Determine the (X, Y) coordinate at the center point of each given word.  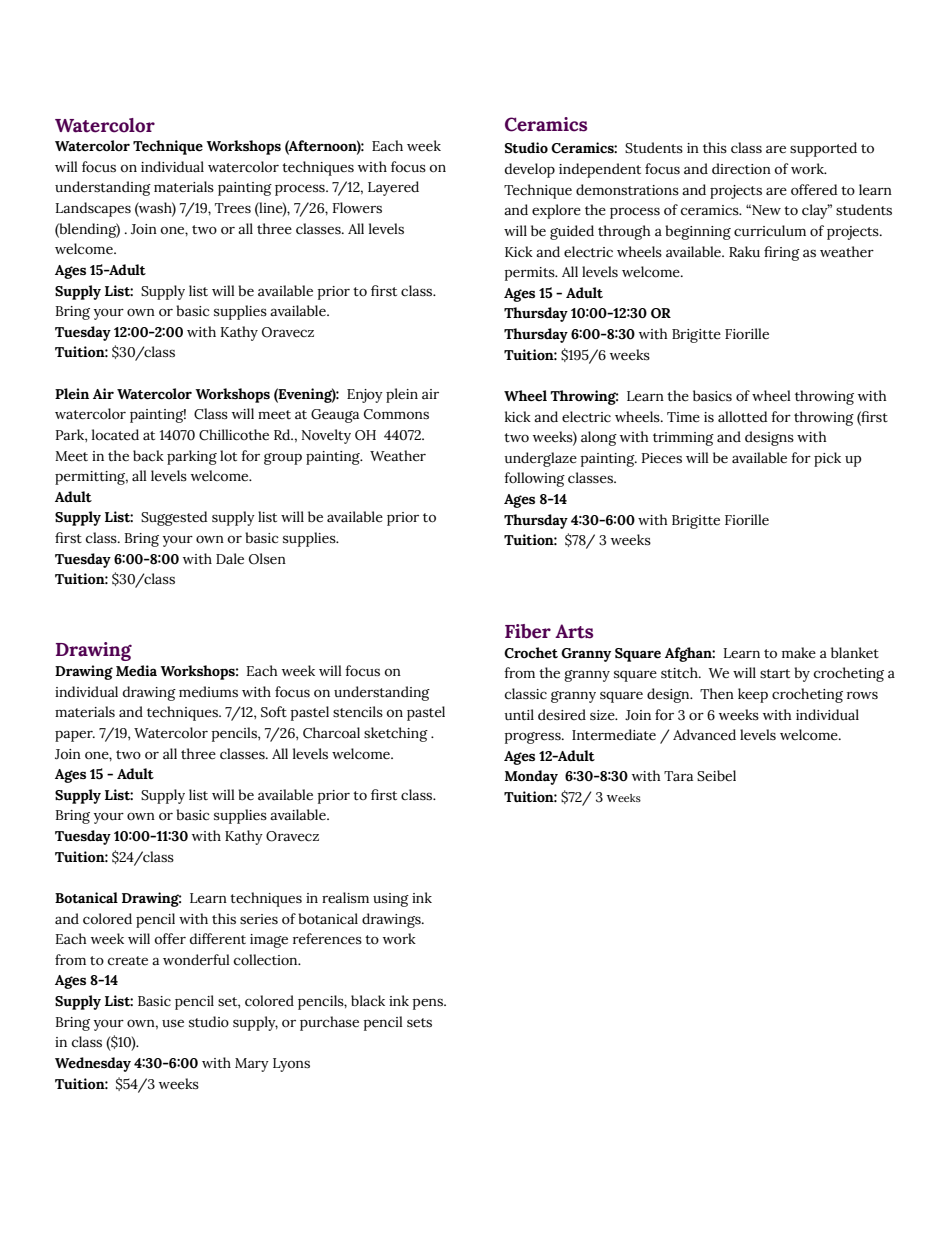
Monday (531, 777)
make (799, 653)
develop (530, 170)
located (115, 435)
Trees (233, 208)
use (173, 1023)
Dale (230, 559)
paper (75, 736)
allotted (743, 417)
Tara (678, 776)
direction (741, 169)
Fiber (528, 631)
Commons (396, 414)
